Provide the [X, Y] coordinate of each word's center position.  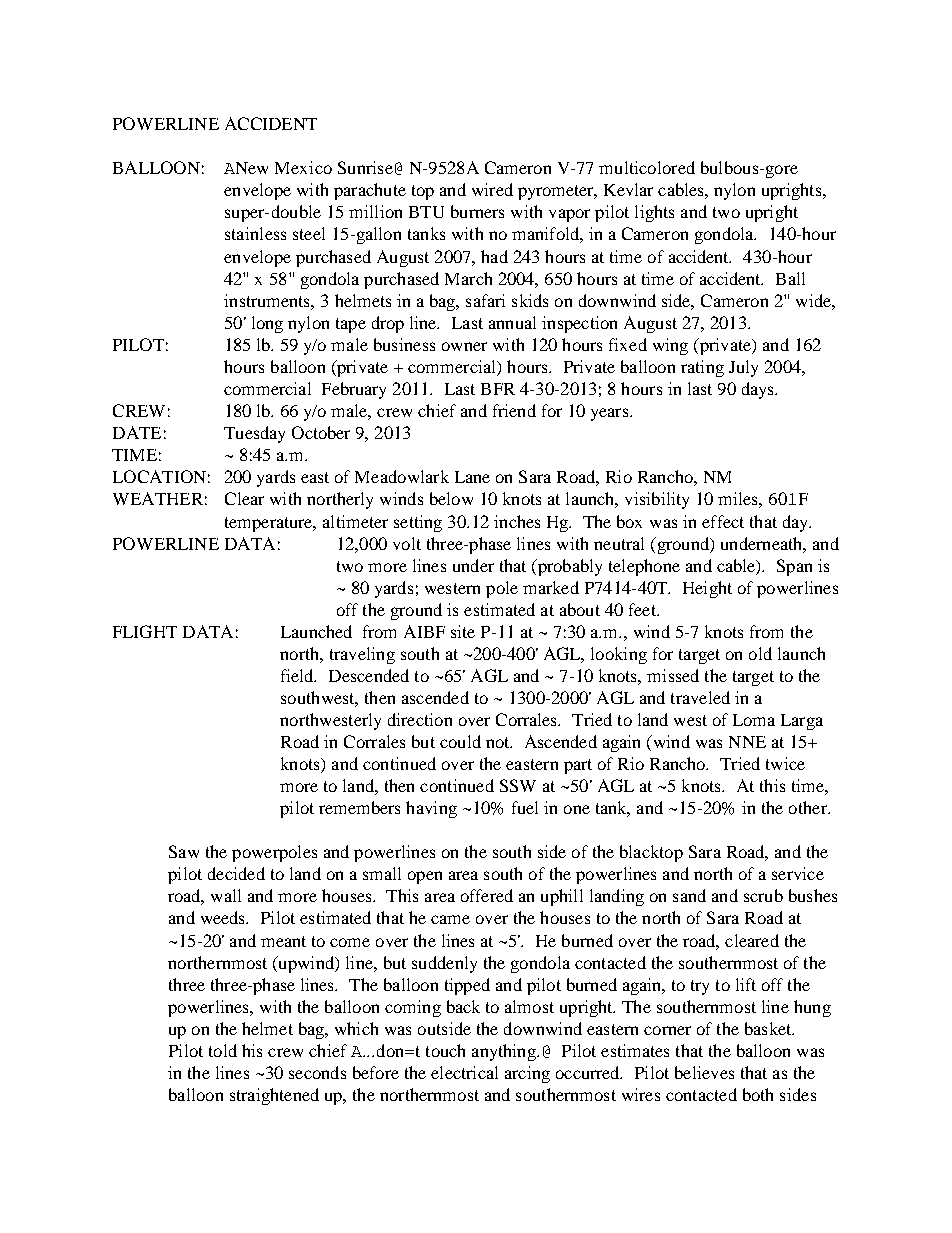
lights [654, 213]
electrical [464, 1072]
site [463, 631]
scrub [763, 895]
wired [492, 189]
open [425, 877]
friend [514, 410]
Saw [184, 851]
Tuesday [254, 434]
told [223, 1050]
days [759, 390]
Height [707, 589]
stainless [255, 233]
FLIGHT [145, 631]
